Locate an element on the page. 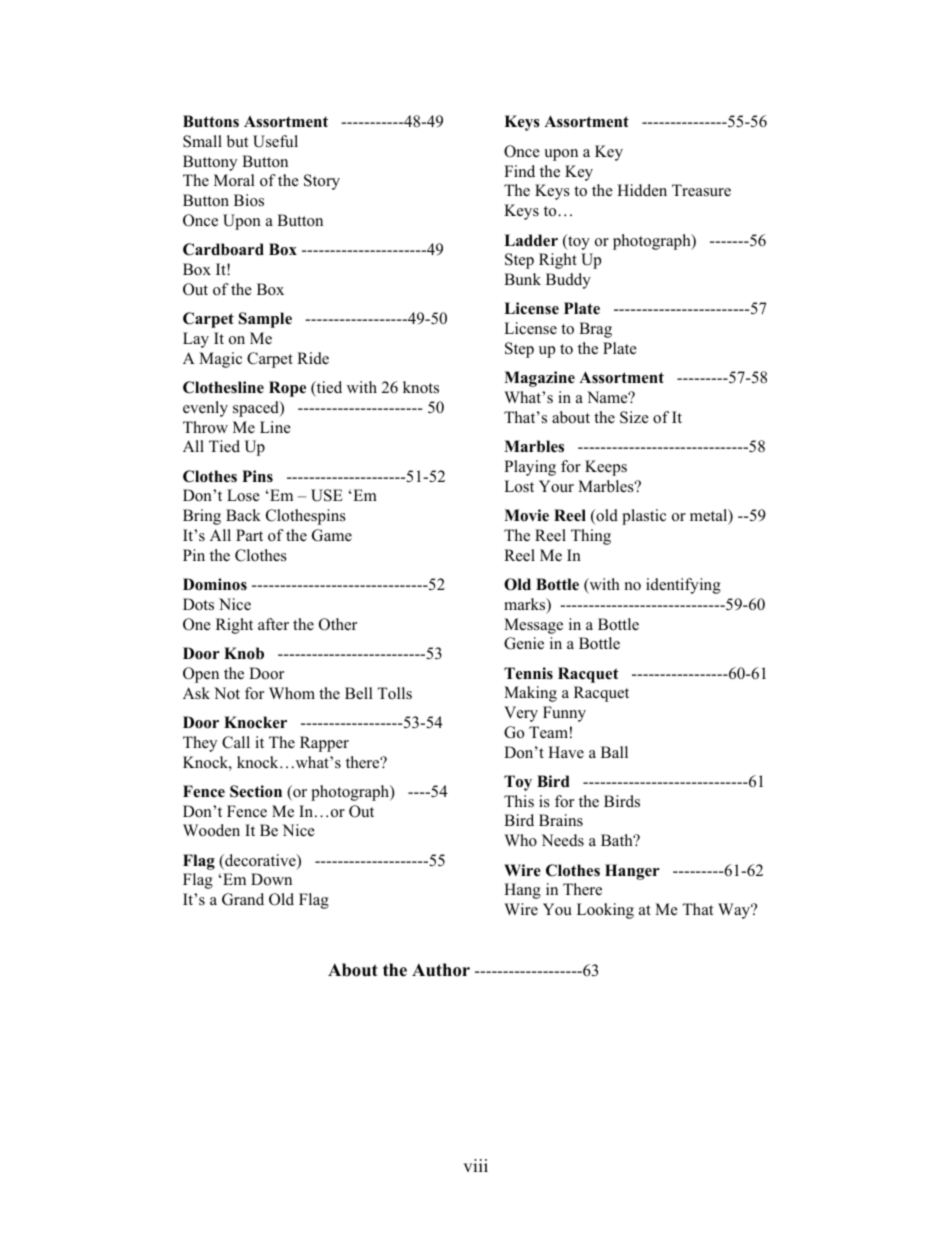 The height and width of the document is (1233, 952). viii is located at coordinates (475, 1165).
